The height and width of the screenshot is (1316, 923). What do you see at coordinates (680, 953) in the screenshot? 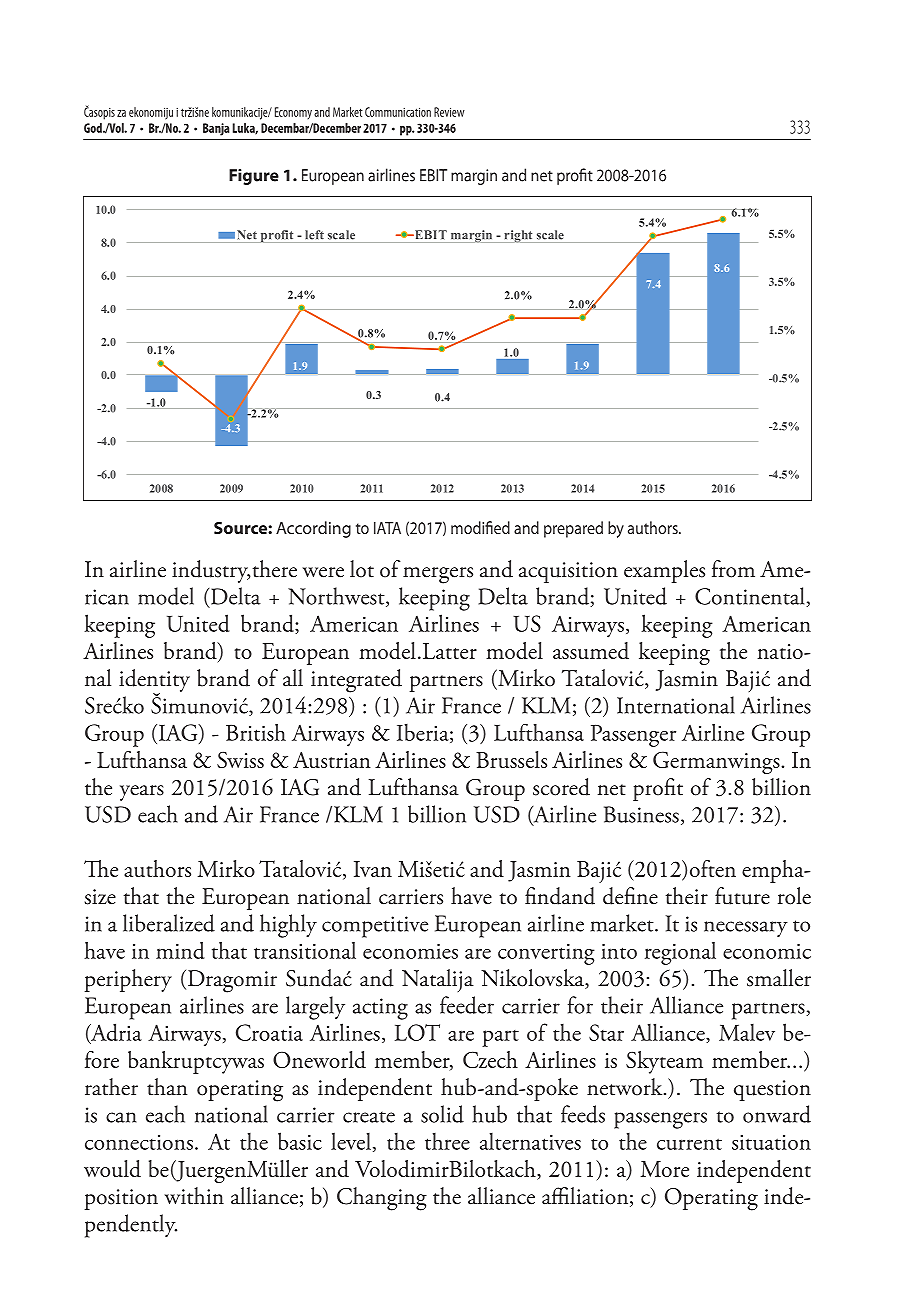
I see `regional` at bounding box center [680, 953].
